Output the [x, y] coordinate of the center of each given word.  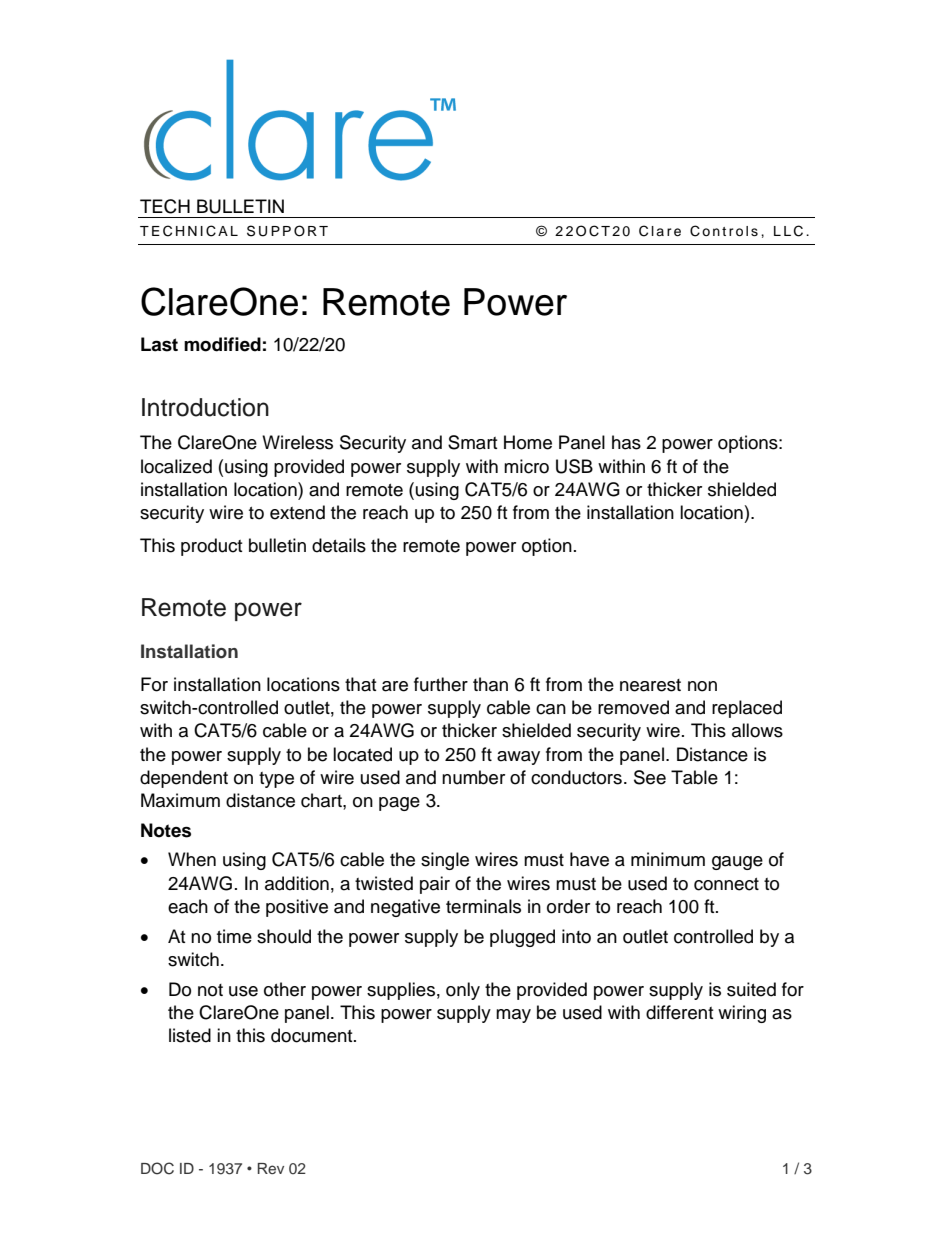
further [441, 684]
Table [694, 777]
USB [574, 466]
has [626, 442]
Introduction [205, 407]
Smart [472, 442]
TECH [165, 206]
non [702, 686]
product [211, 547]
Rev [271, 1168]
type [276, 780]
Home [528, 442]
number [473, 777]
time [234, 936]
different [679, 1012]
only [463, 991]
